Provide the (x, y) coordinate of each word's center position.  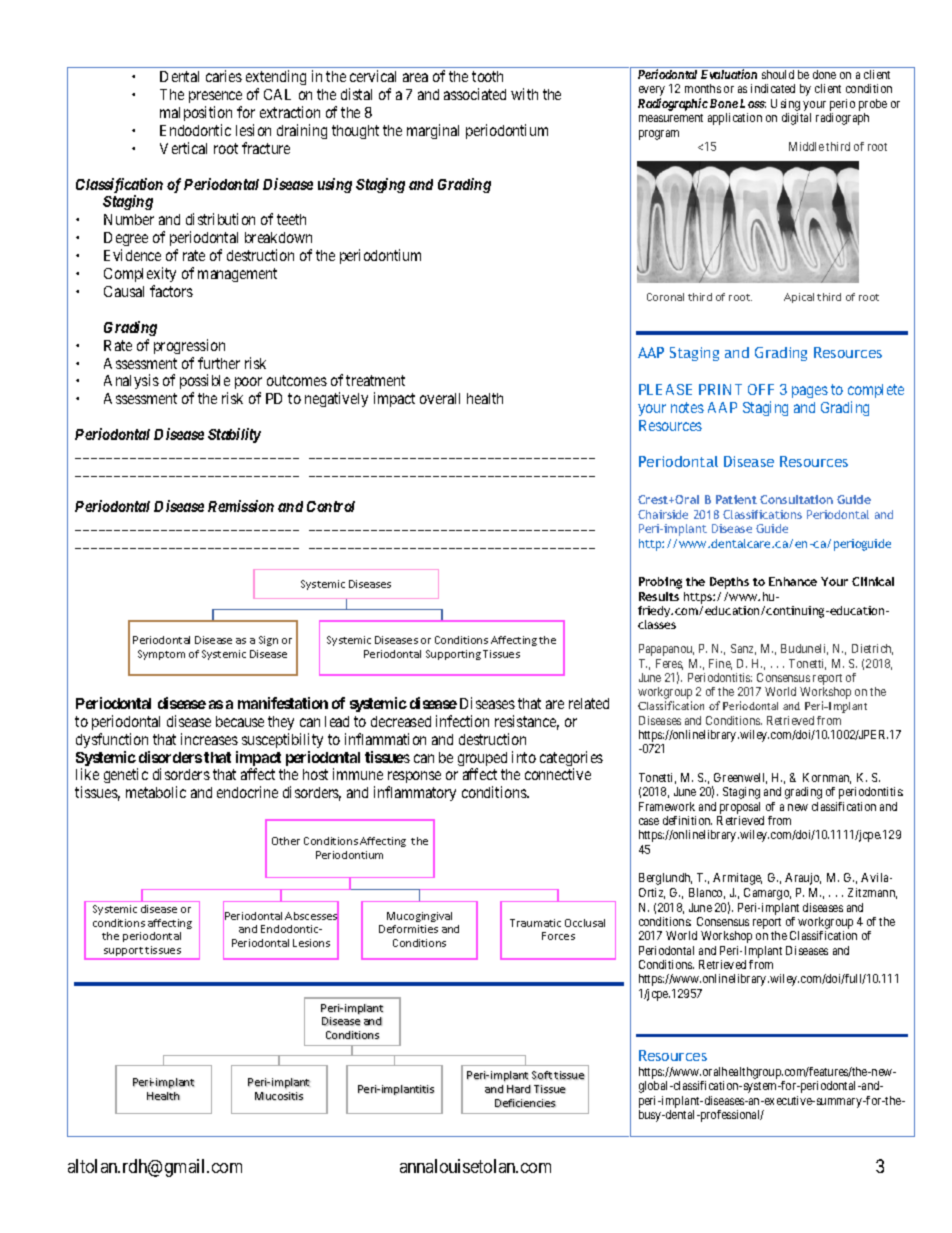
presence (215, 97)
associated (475, 94)
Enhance (793, 581)
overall (440, 398)
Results (659, 596)
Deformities (408, 929)
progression (189, 346)
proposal (741, 809)
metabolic (156, 792)
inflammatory (415, 793)
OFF (761, 389)
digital (796, 119)
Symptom (161, 655)
